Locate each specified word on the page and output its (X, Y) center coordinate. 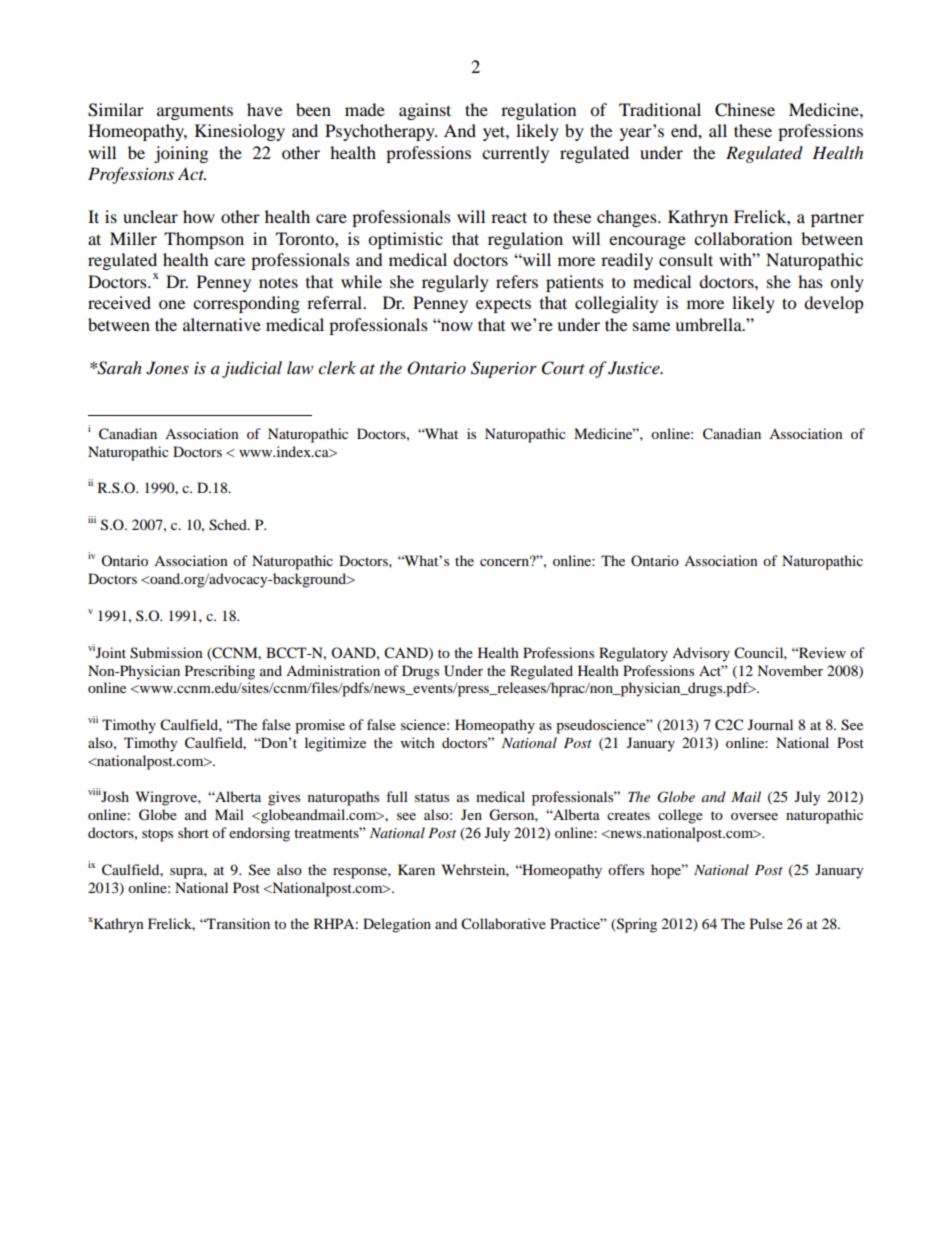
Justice (635, 368)
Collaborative (503, 924)
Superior (504, 369)
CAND (407, 653)
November (790, 670)
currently (515, 154)
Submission (166, 653)
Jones (167, 368)
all (718, 130)
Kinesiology (240, 132)
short (193, 832)
